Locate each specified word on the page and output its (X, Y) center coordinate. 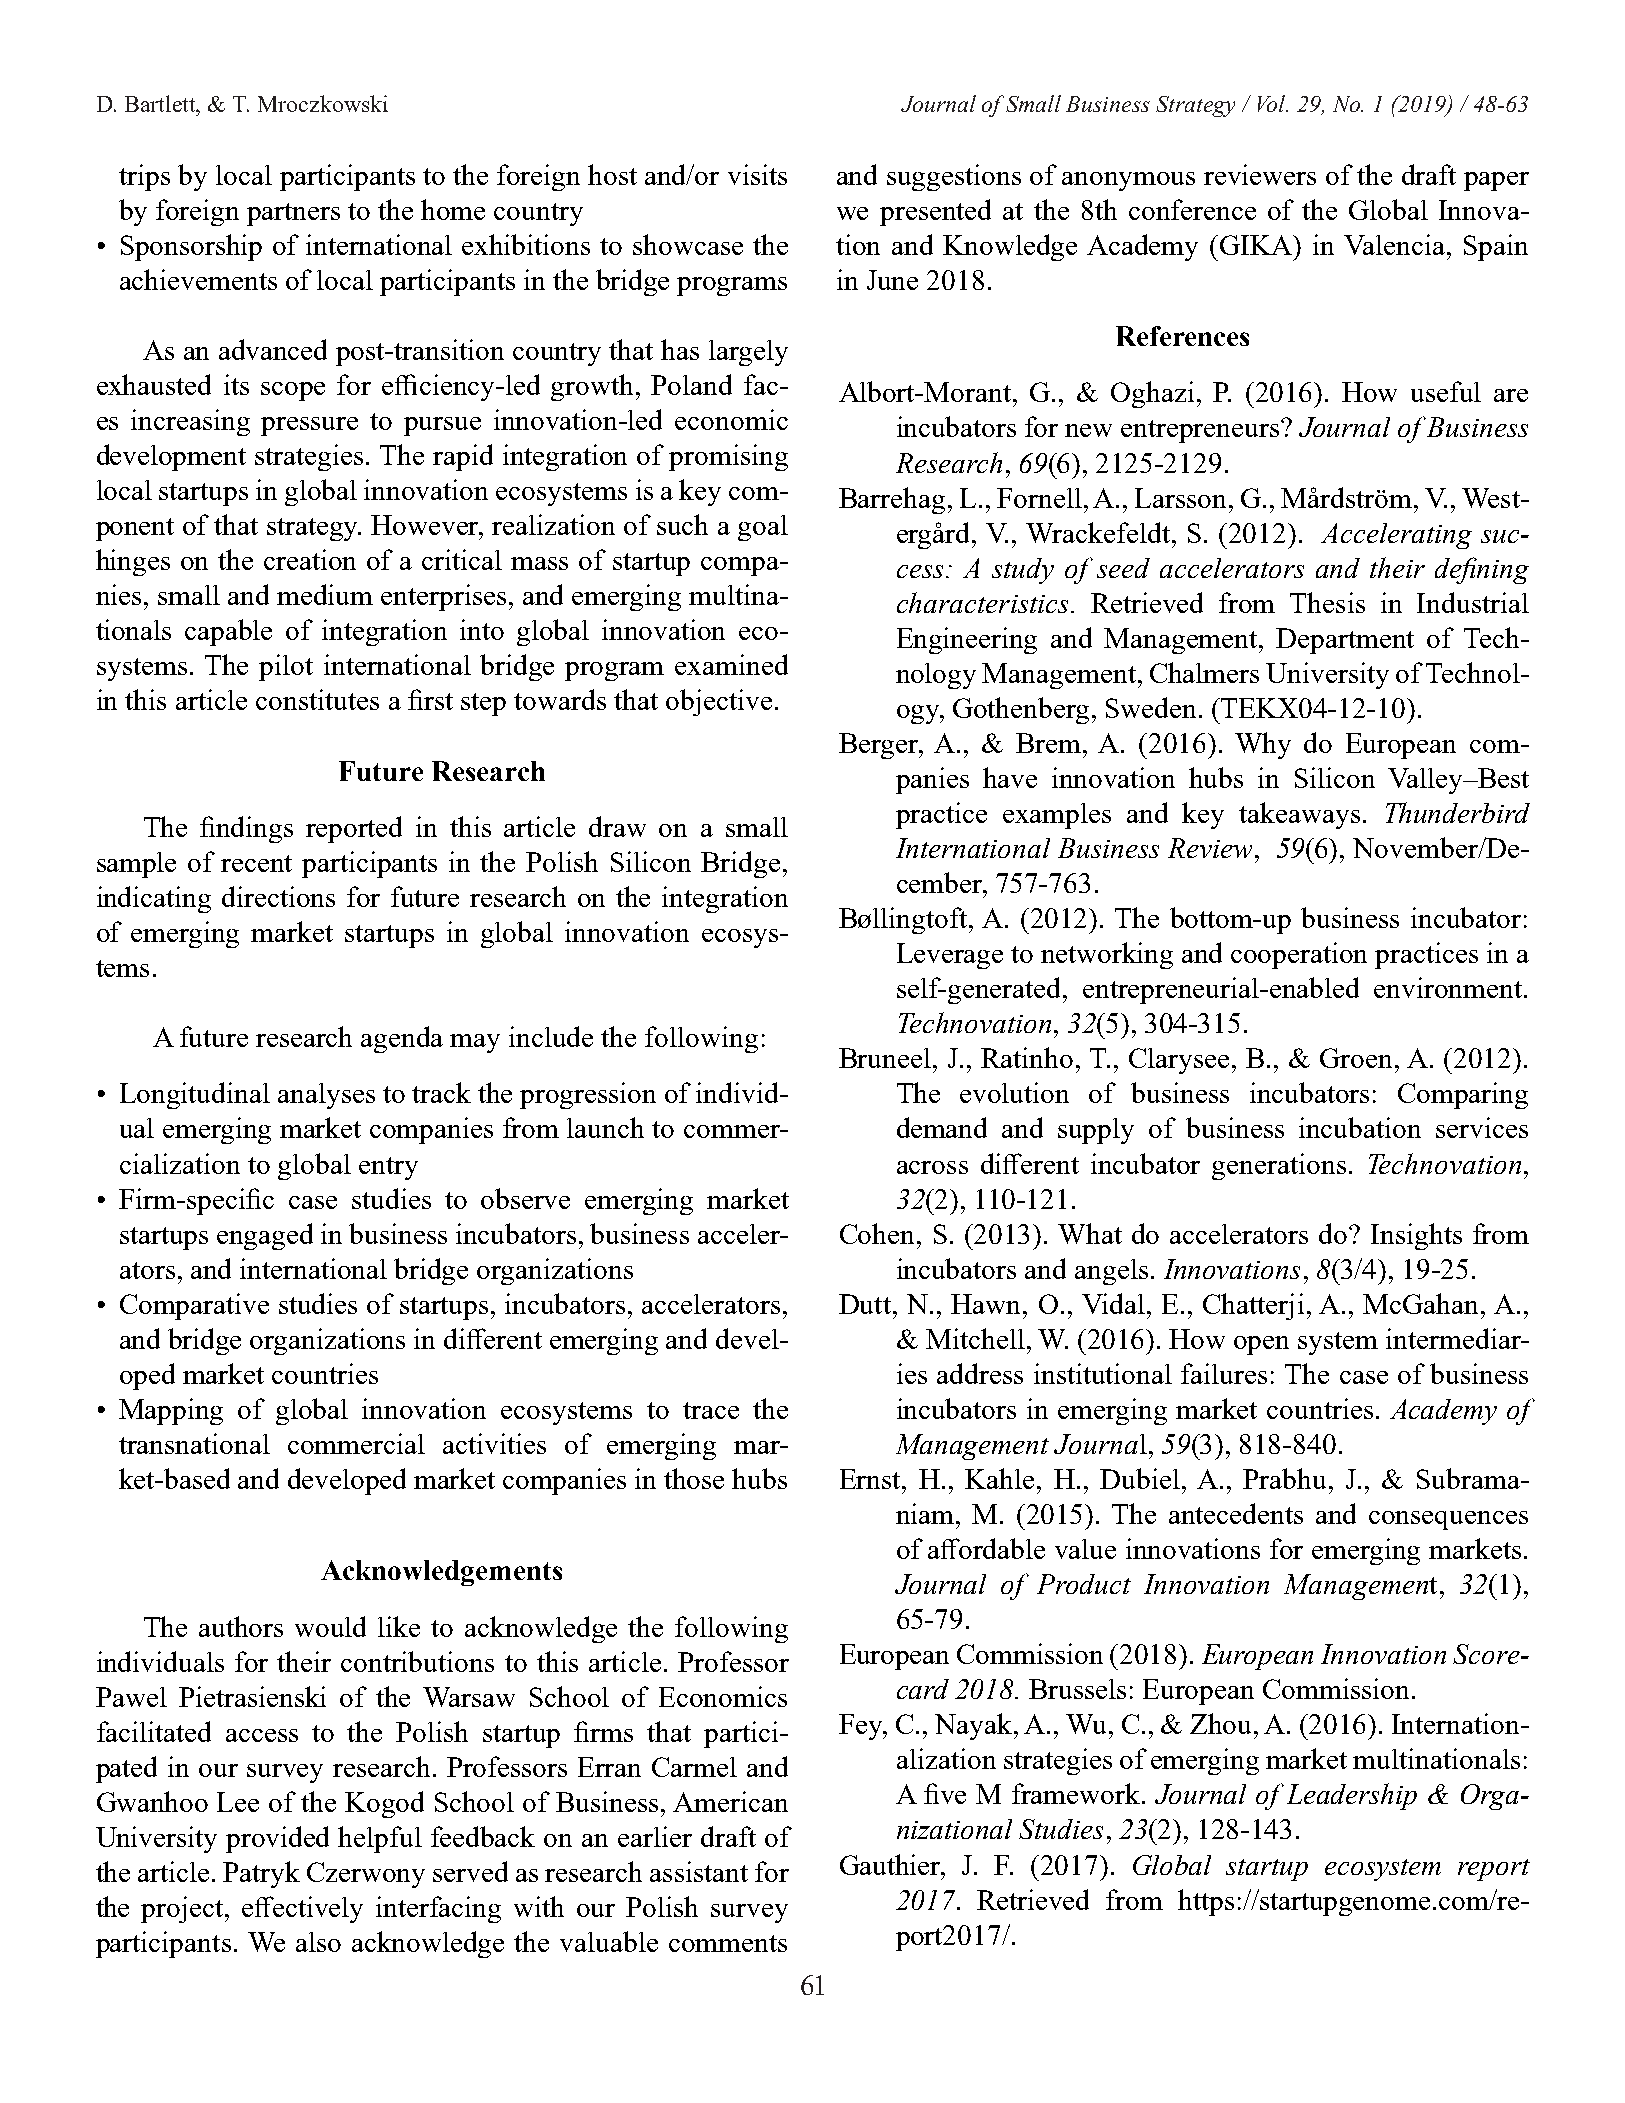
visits (757, 174)
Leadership (1352, 1796)
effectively (302, 1909)
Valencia (1396, 244)
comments (728, 1943)
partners (293, 214)
